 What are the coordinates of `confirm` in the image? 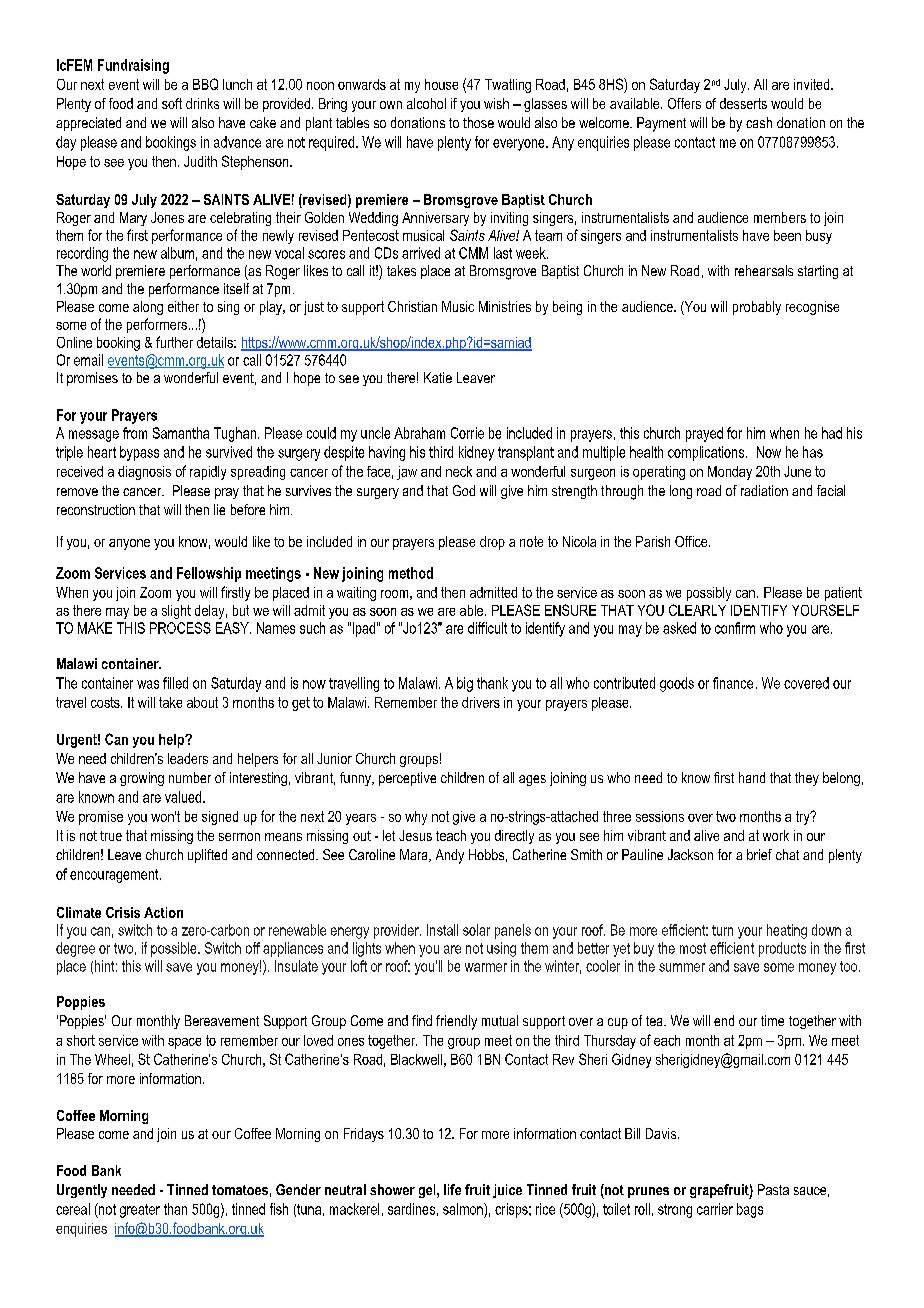 It's located at (735, 628).
